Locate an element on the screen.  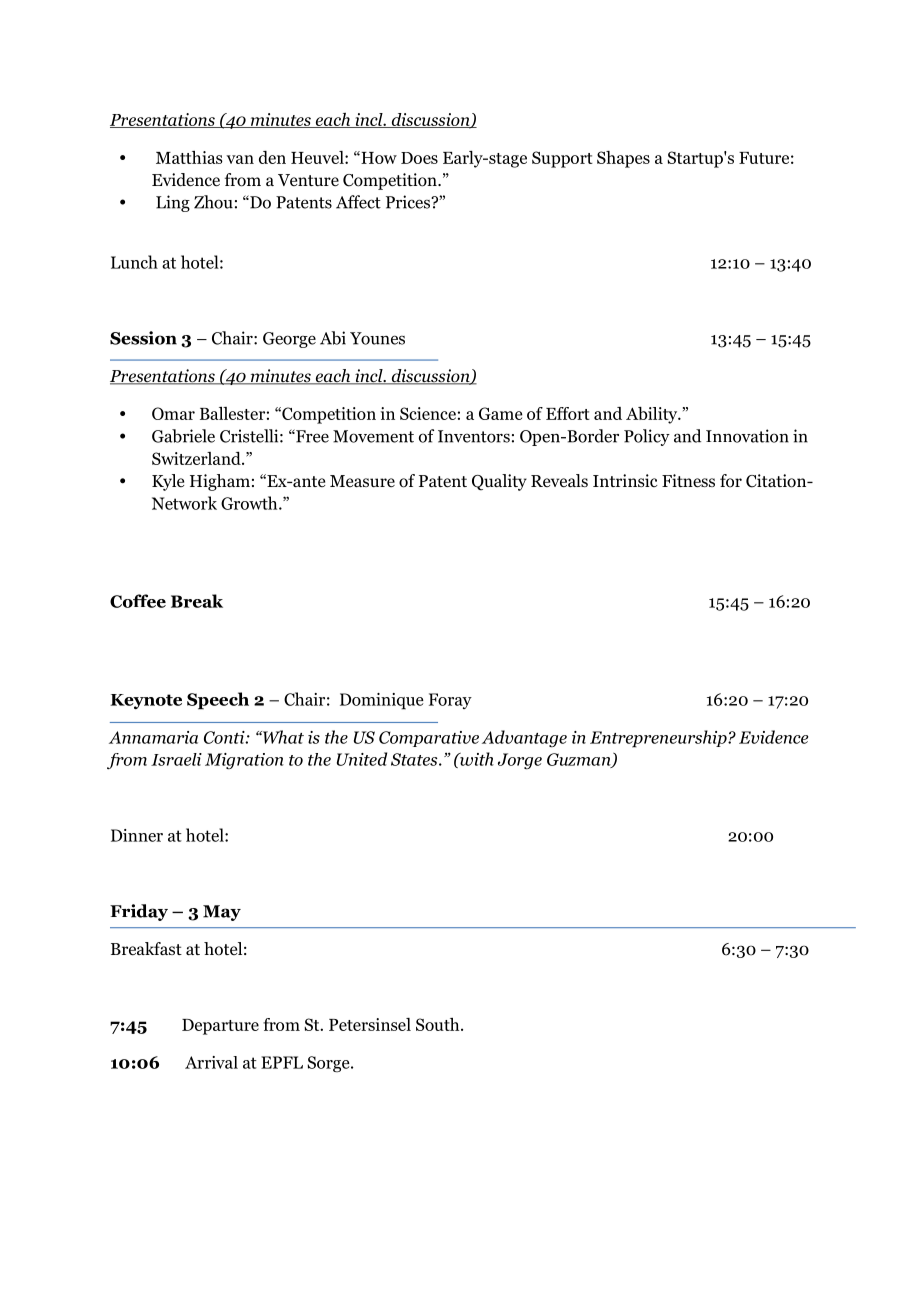
Prices is located at coordinates (409, 202).
